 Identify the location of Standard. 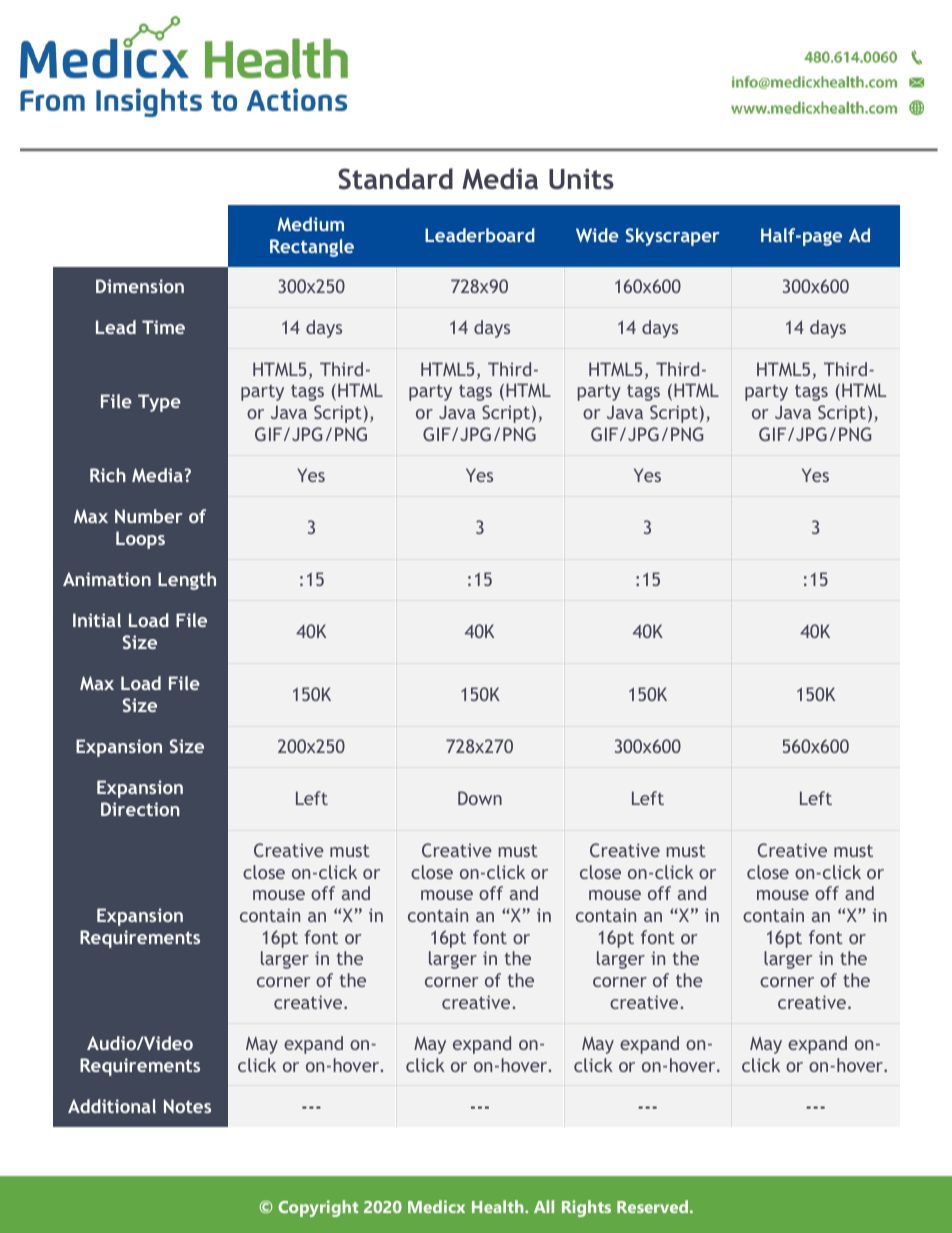
(395, 179).
